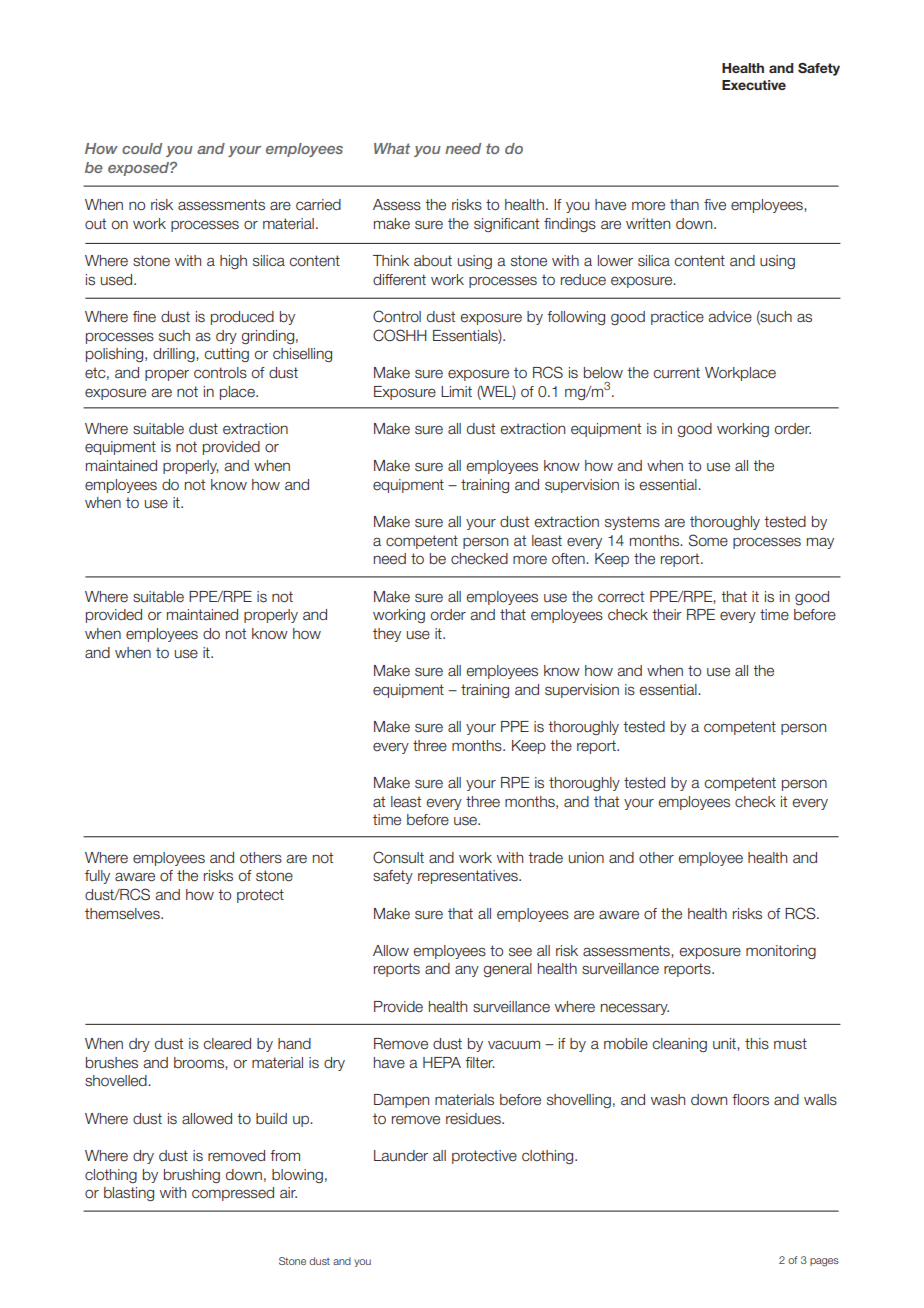 The height and width of the document is (1308, 924). What do you see at coordinates (569, 559) in the document?
I see `often` at bounding box center [569, 559].
